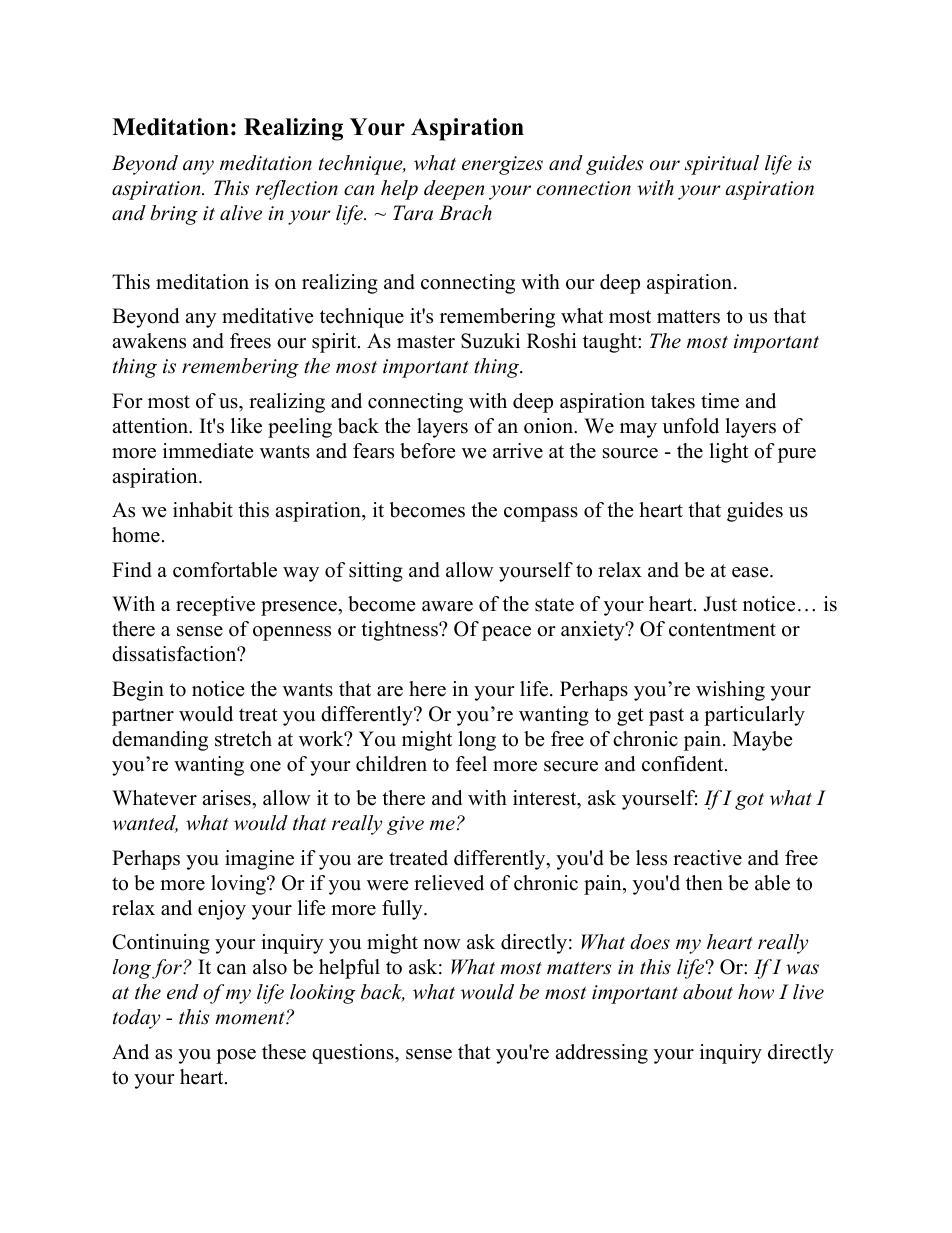  I want to click on bring, so click(174, 215).
